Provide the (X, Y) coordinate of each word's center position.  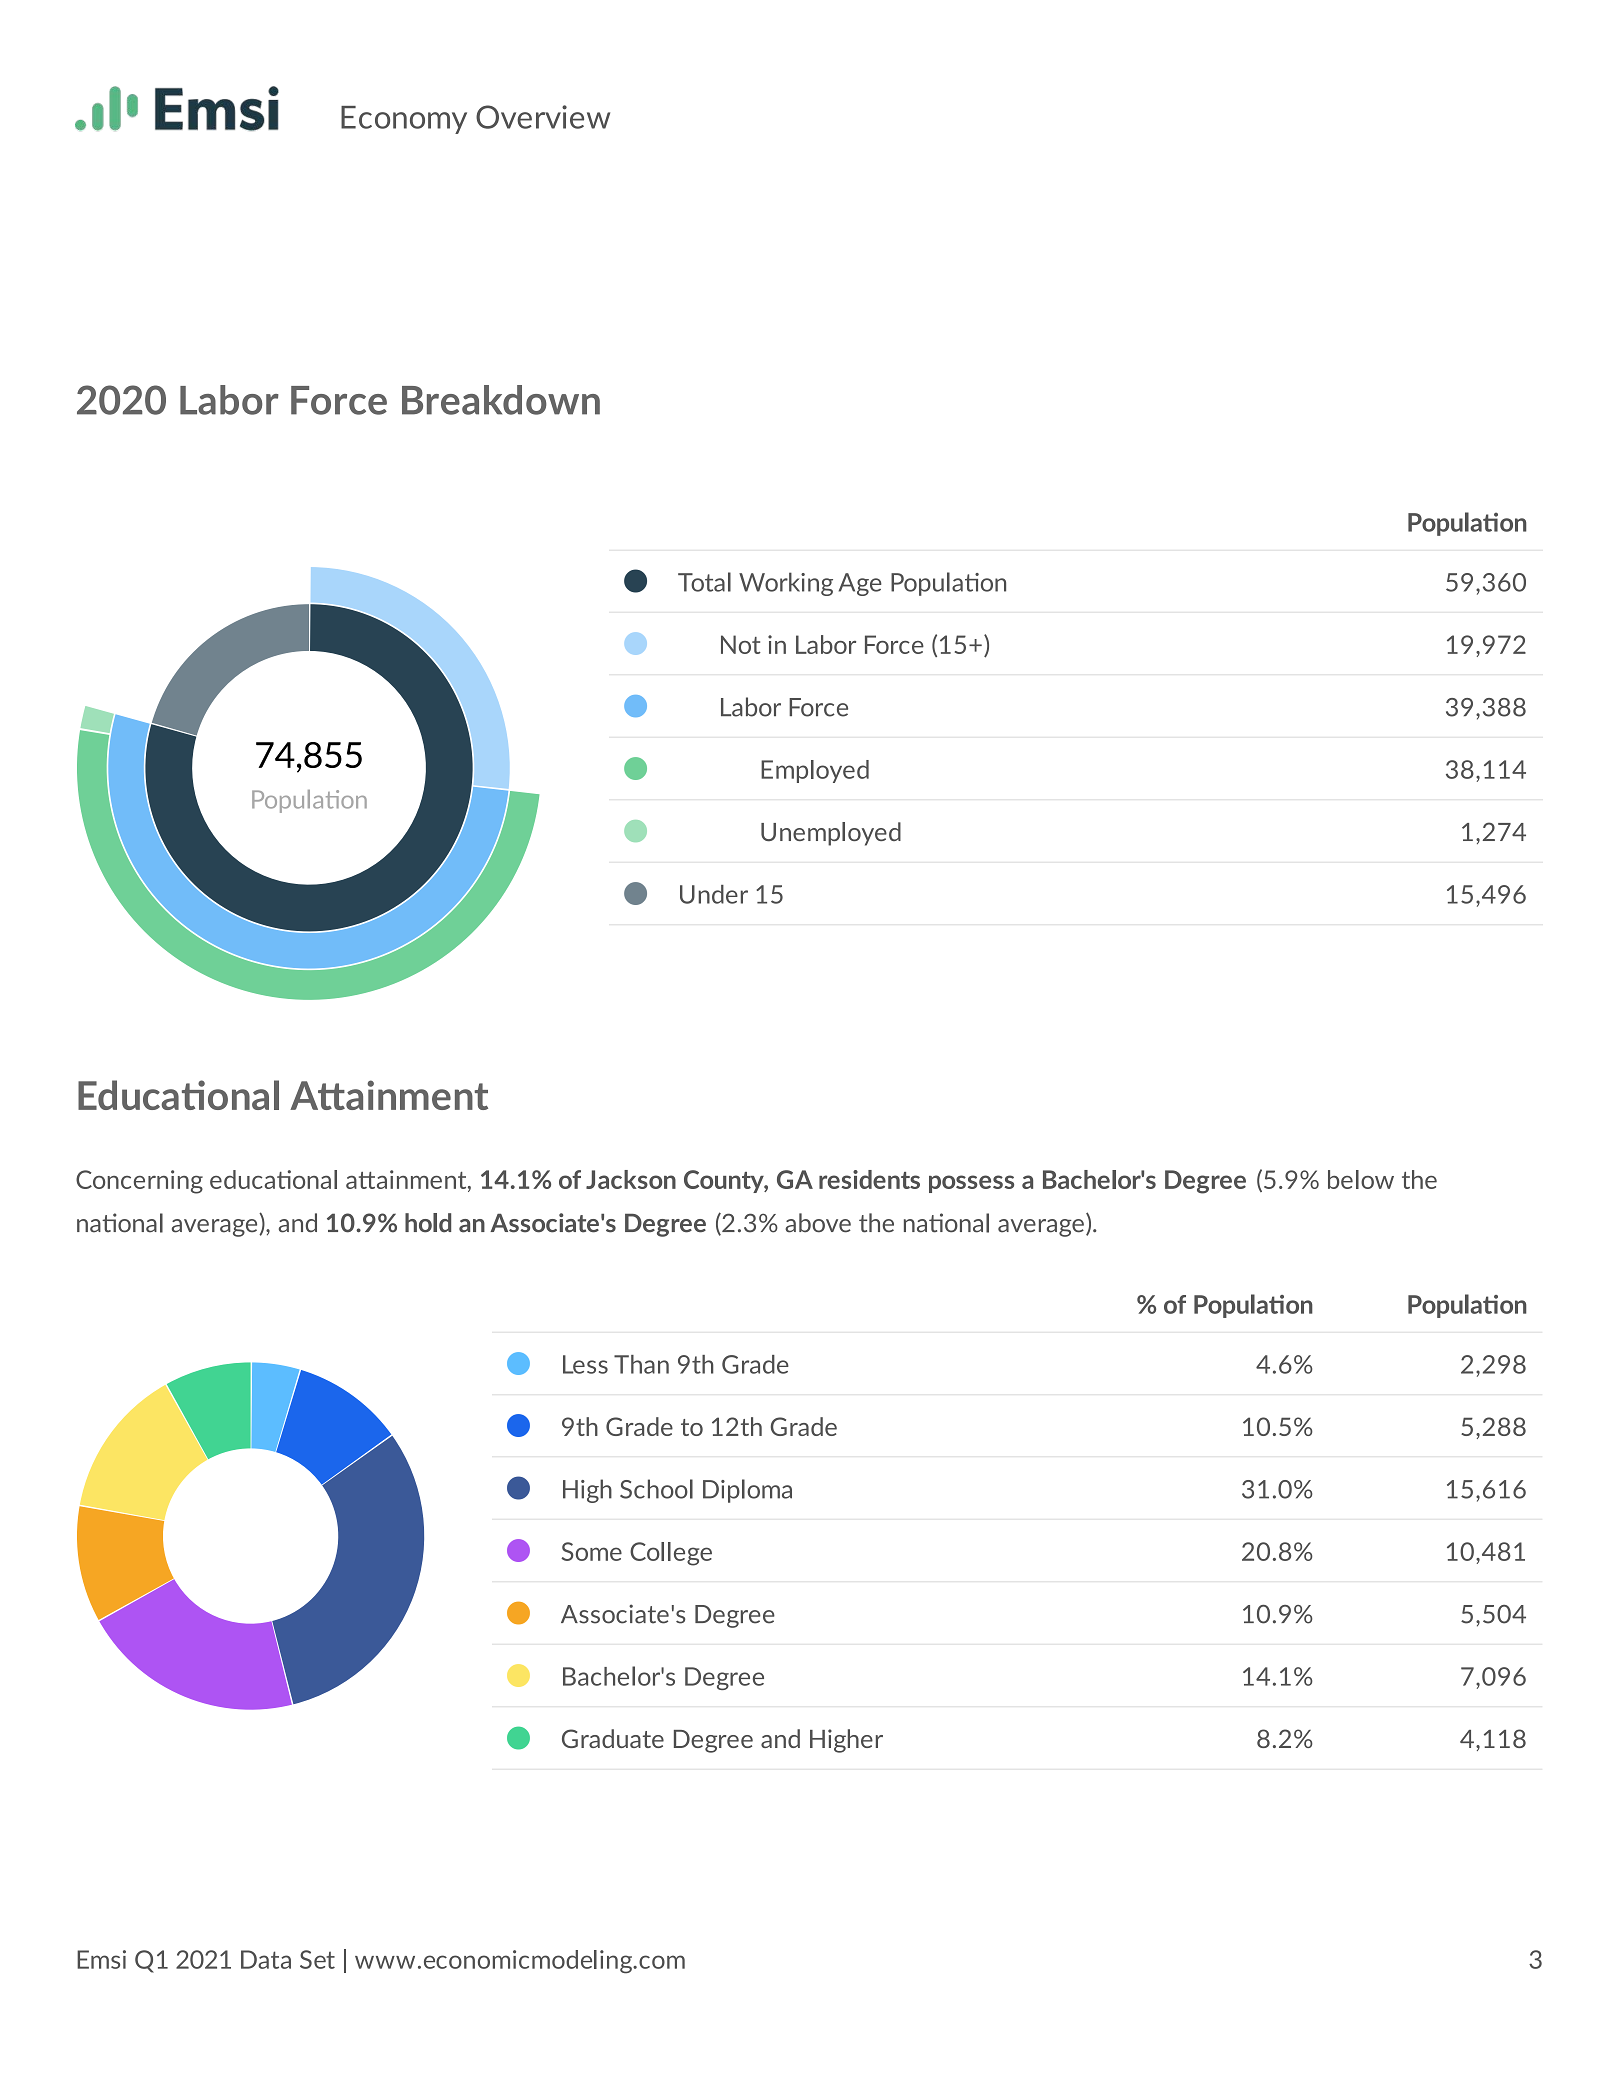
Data (266, 1959)
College (671, 1554)
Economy (404, 120)
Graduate (613, 1738)
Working (786, 584)
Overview (543, 117)
